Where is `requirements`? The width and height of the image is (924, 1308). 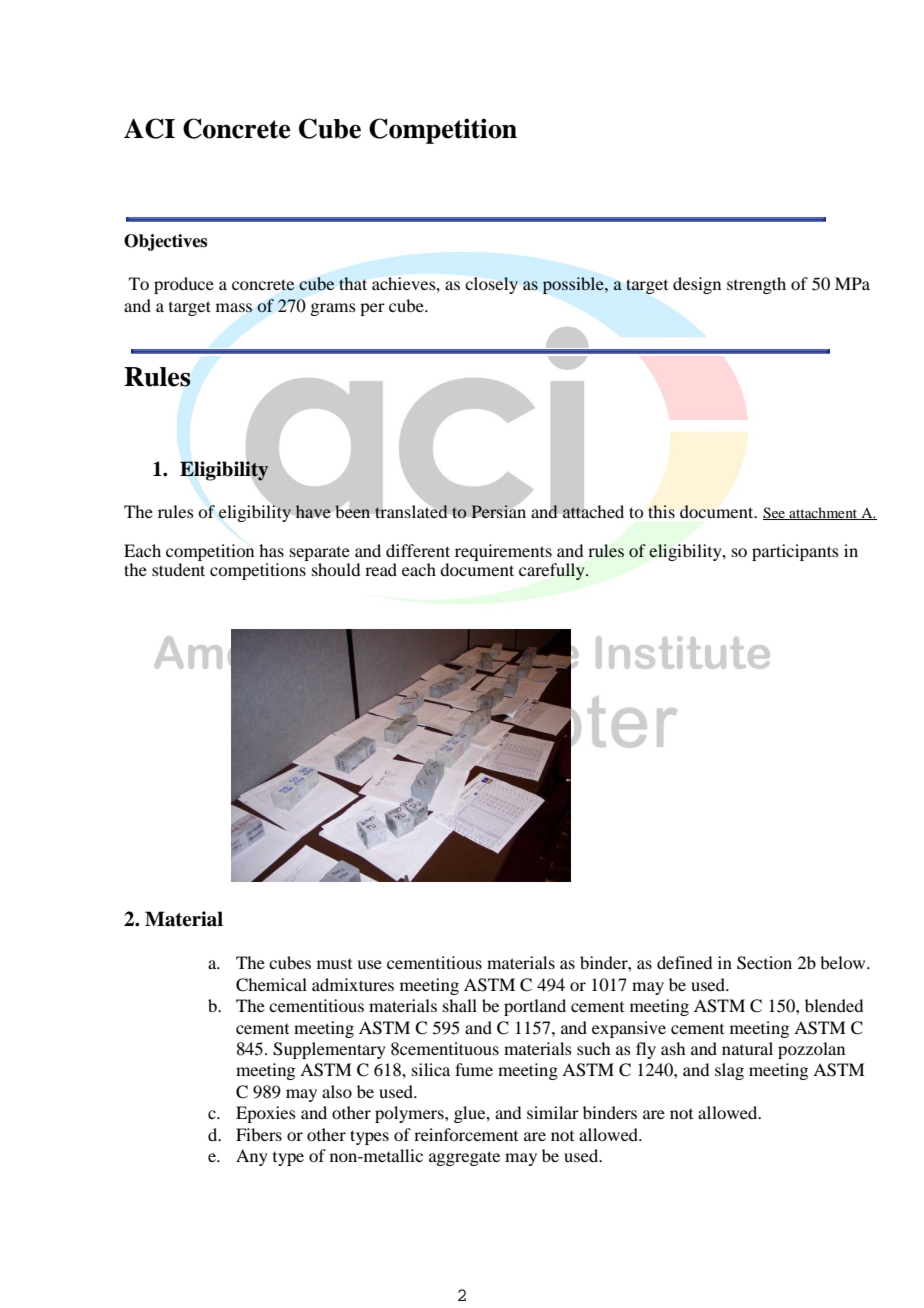 requirements is located at coordinates (504, 554).
